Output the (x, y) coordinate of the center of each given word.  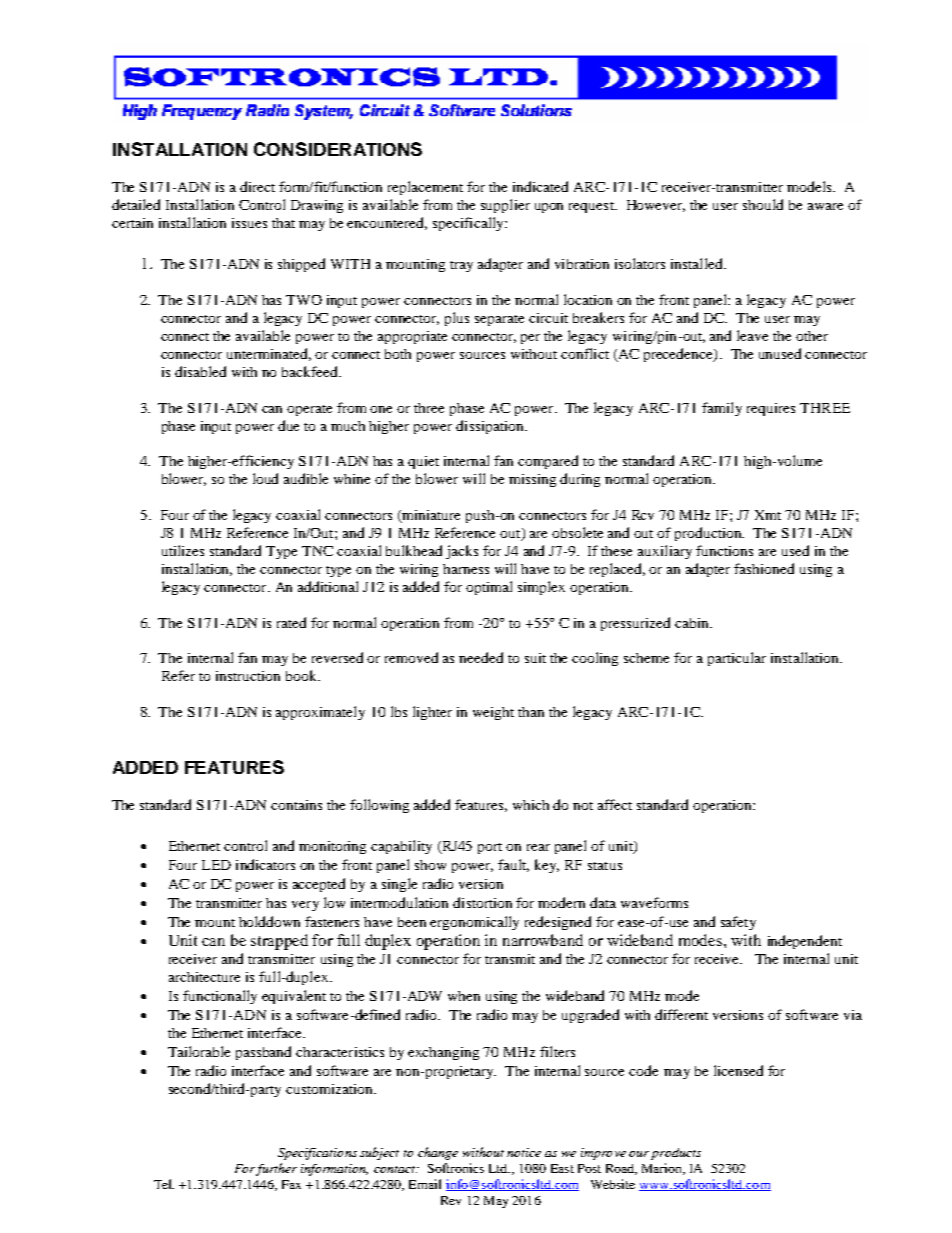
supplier (505, 206)
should (763, 204)
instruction (248, 676)
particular (737, 659)
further (276, 1169)
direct (257, 186)
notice (524, 1152)
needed (481, 657)
